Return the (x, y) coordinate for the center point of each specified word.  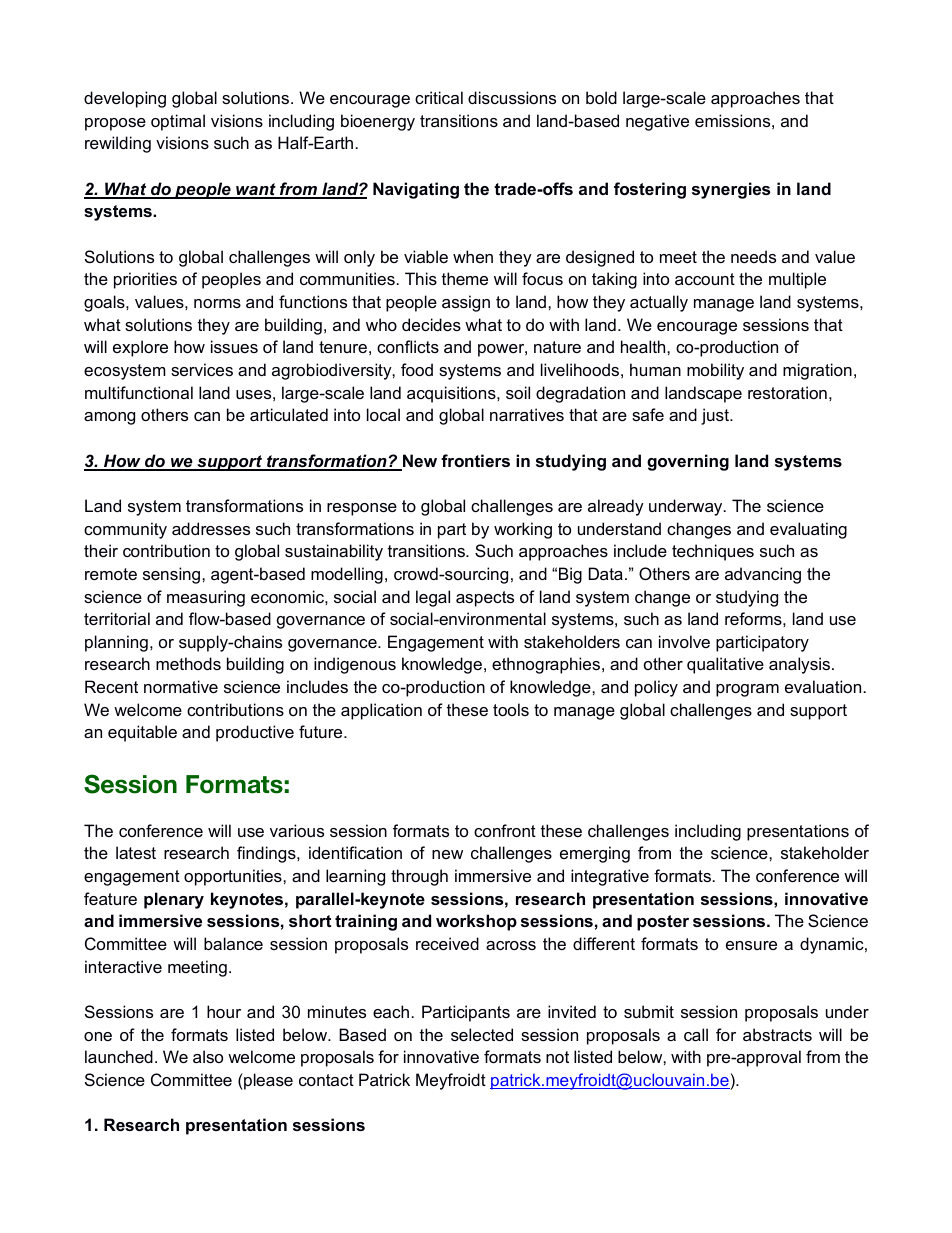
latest (136, 852)
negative (657, 122)
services (202, 369)
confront (505, 830)
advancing (763, 575)
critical (439, 97)
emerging (595, 854)
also (208, 1056)
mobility (715, 371)
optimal (178, 122)
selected (482, 1034)
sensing (171, 575)
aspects (485, 599)
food (417, 369)
